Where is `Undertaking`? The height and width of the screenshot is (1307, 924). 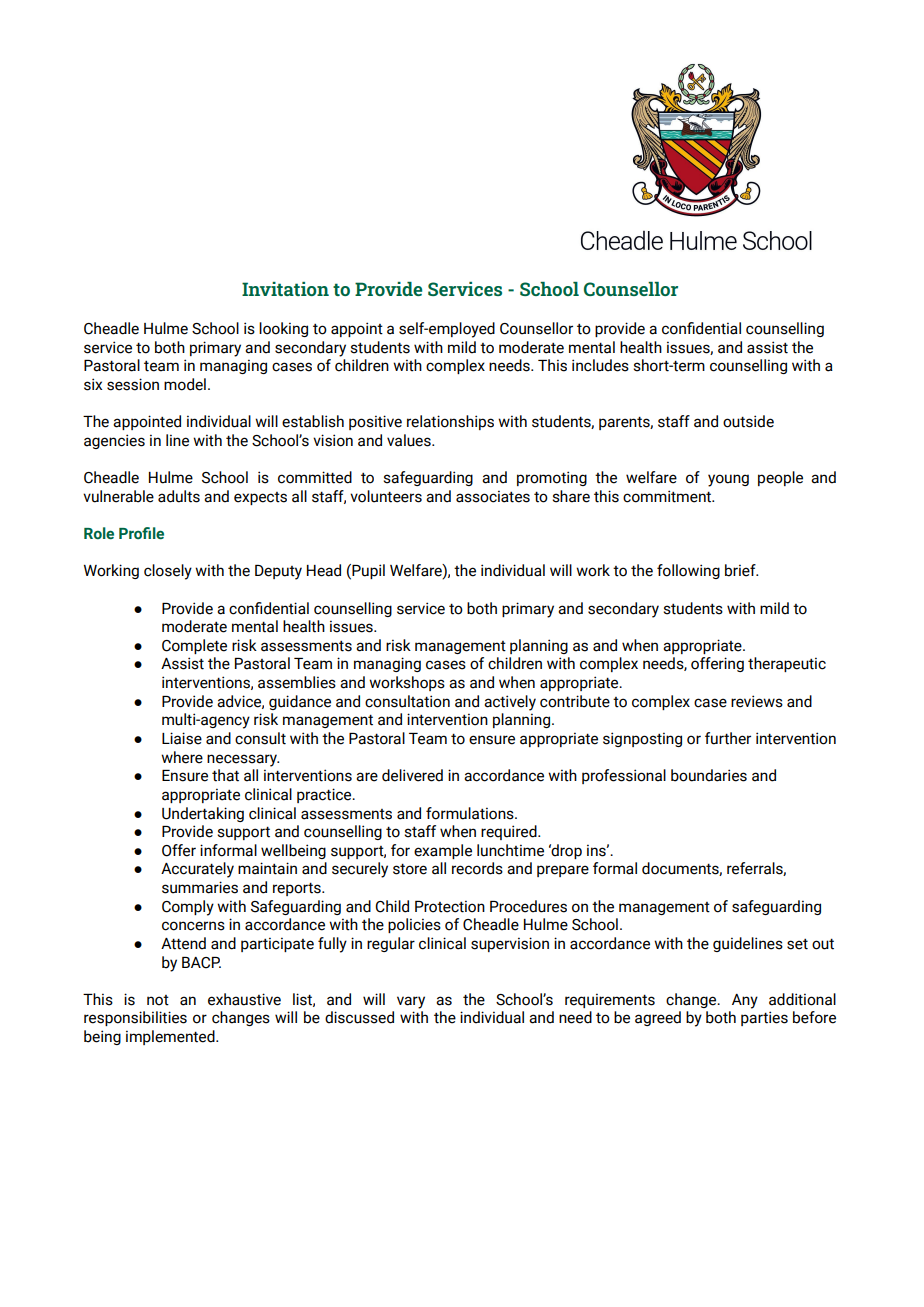
Undertaking is located at coordinates (203, 814).
